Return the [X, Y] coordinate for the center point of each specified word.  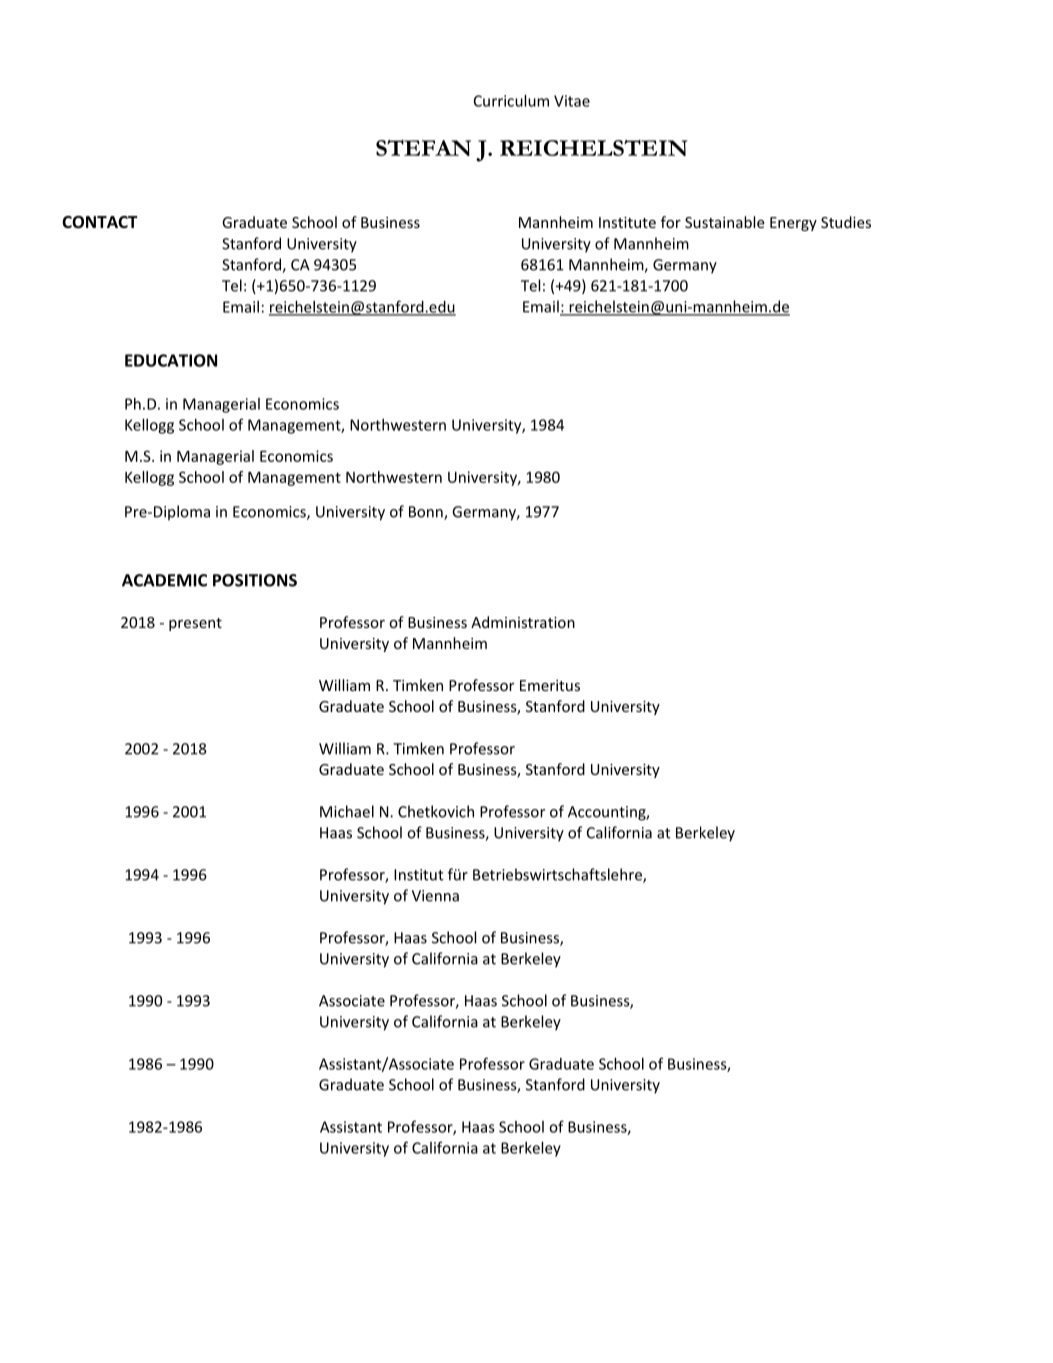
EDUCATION [171, 360]
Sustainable [725, 222]
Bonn [427, 513]
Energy [793, 224]
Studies [846, 222]
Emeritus [550, 685]
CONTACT [100, 222]
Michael [347, 811]
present [195, 624]
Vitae [572, 101]
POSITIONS [255, 580]
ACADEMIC [164, 580]
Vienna [435, 896]
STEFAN [423, 148]
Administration [523, 622]
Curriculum [511, 100]
